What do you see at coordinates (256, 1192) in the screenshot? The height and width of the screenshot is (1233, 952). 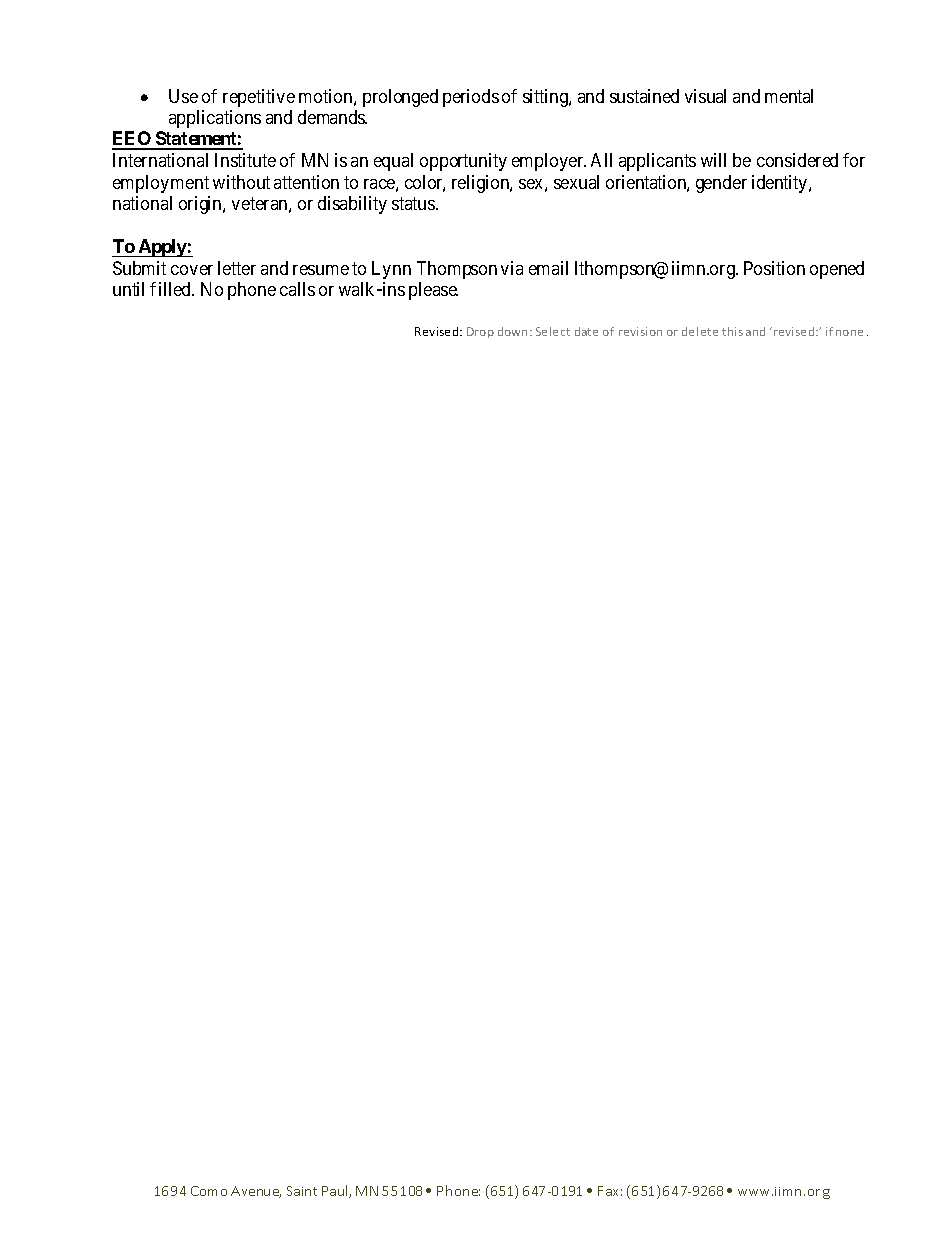 I see `Avenue` at bounding box center [256, 1192].
